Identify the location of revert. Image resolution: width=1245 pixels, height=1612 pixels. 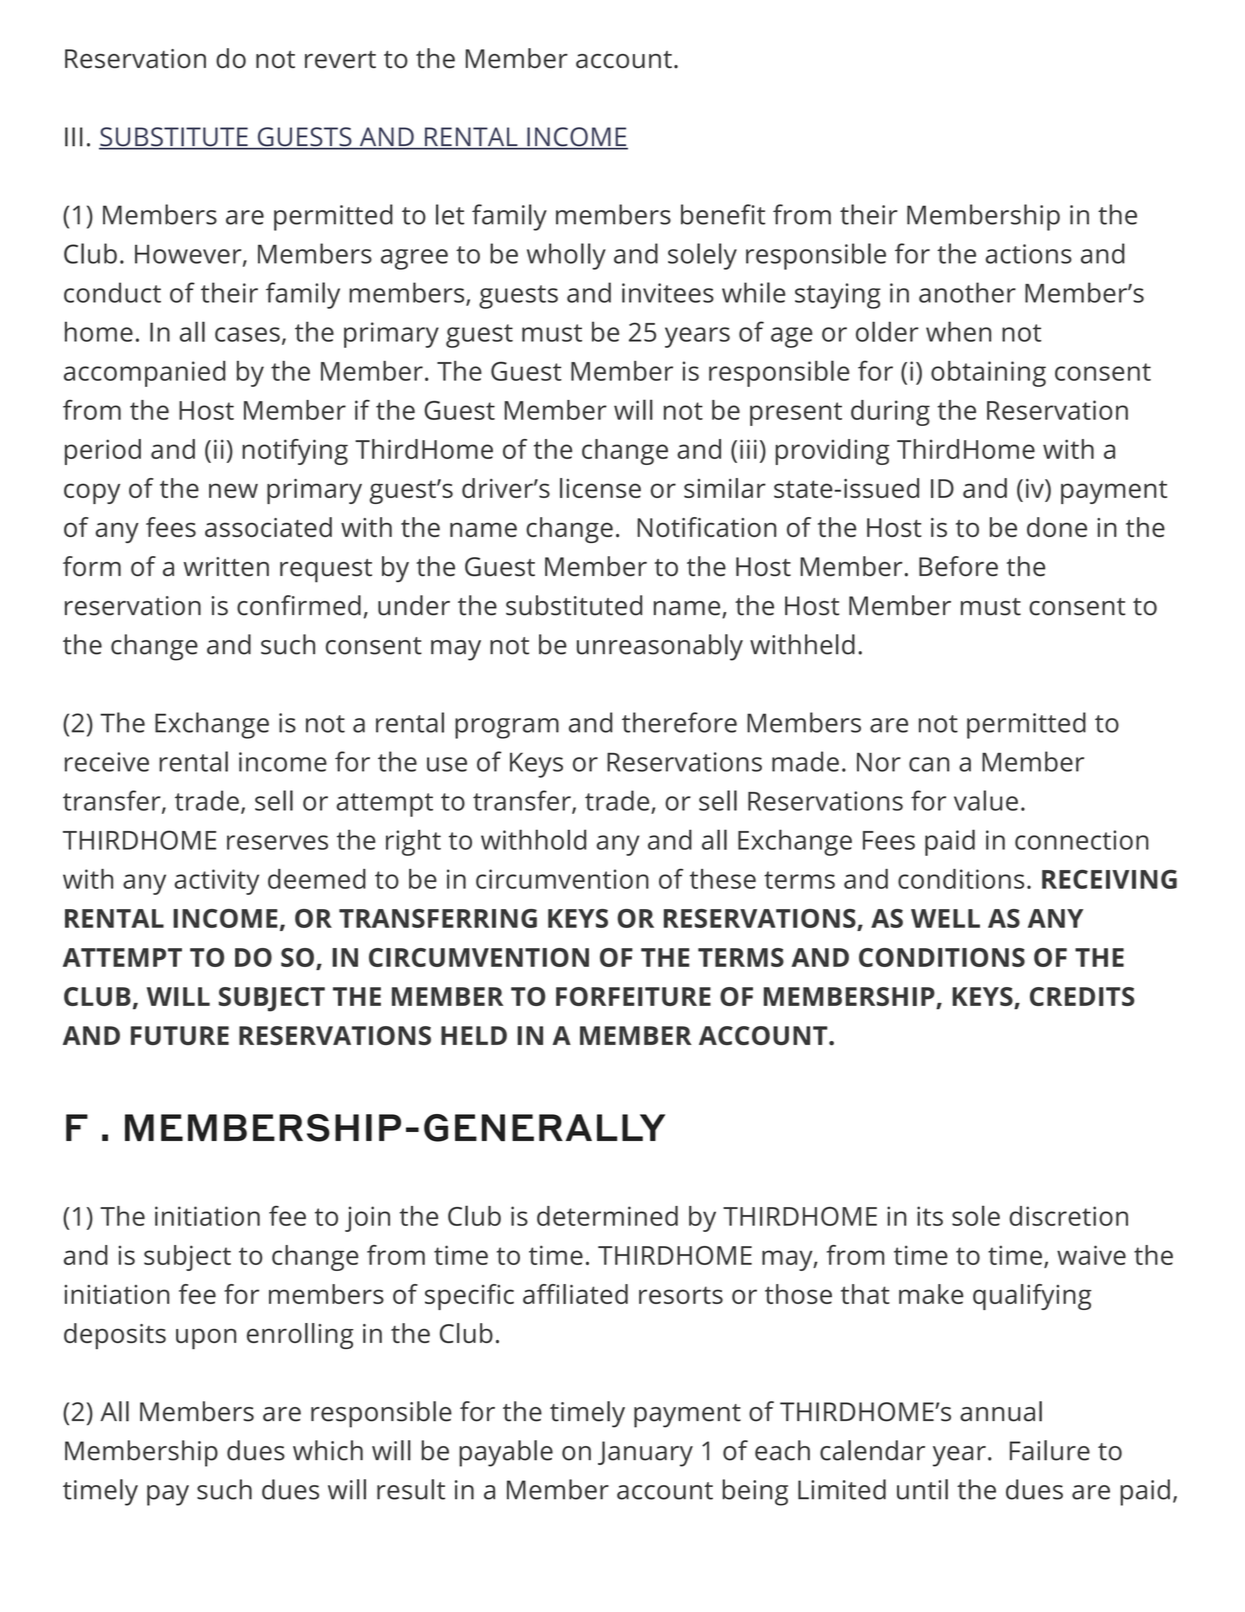
(340, 59).
